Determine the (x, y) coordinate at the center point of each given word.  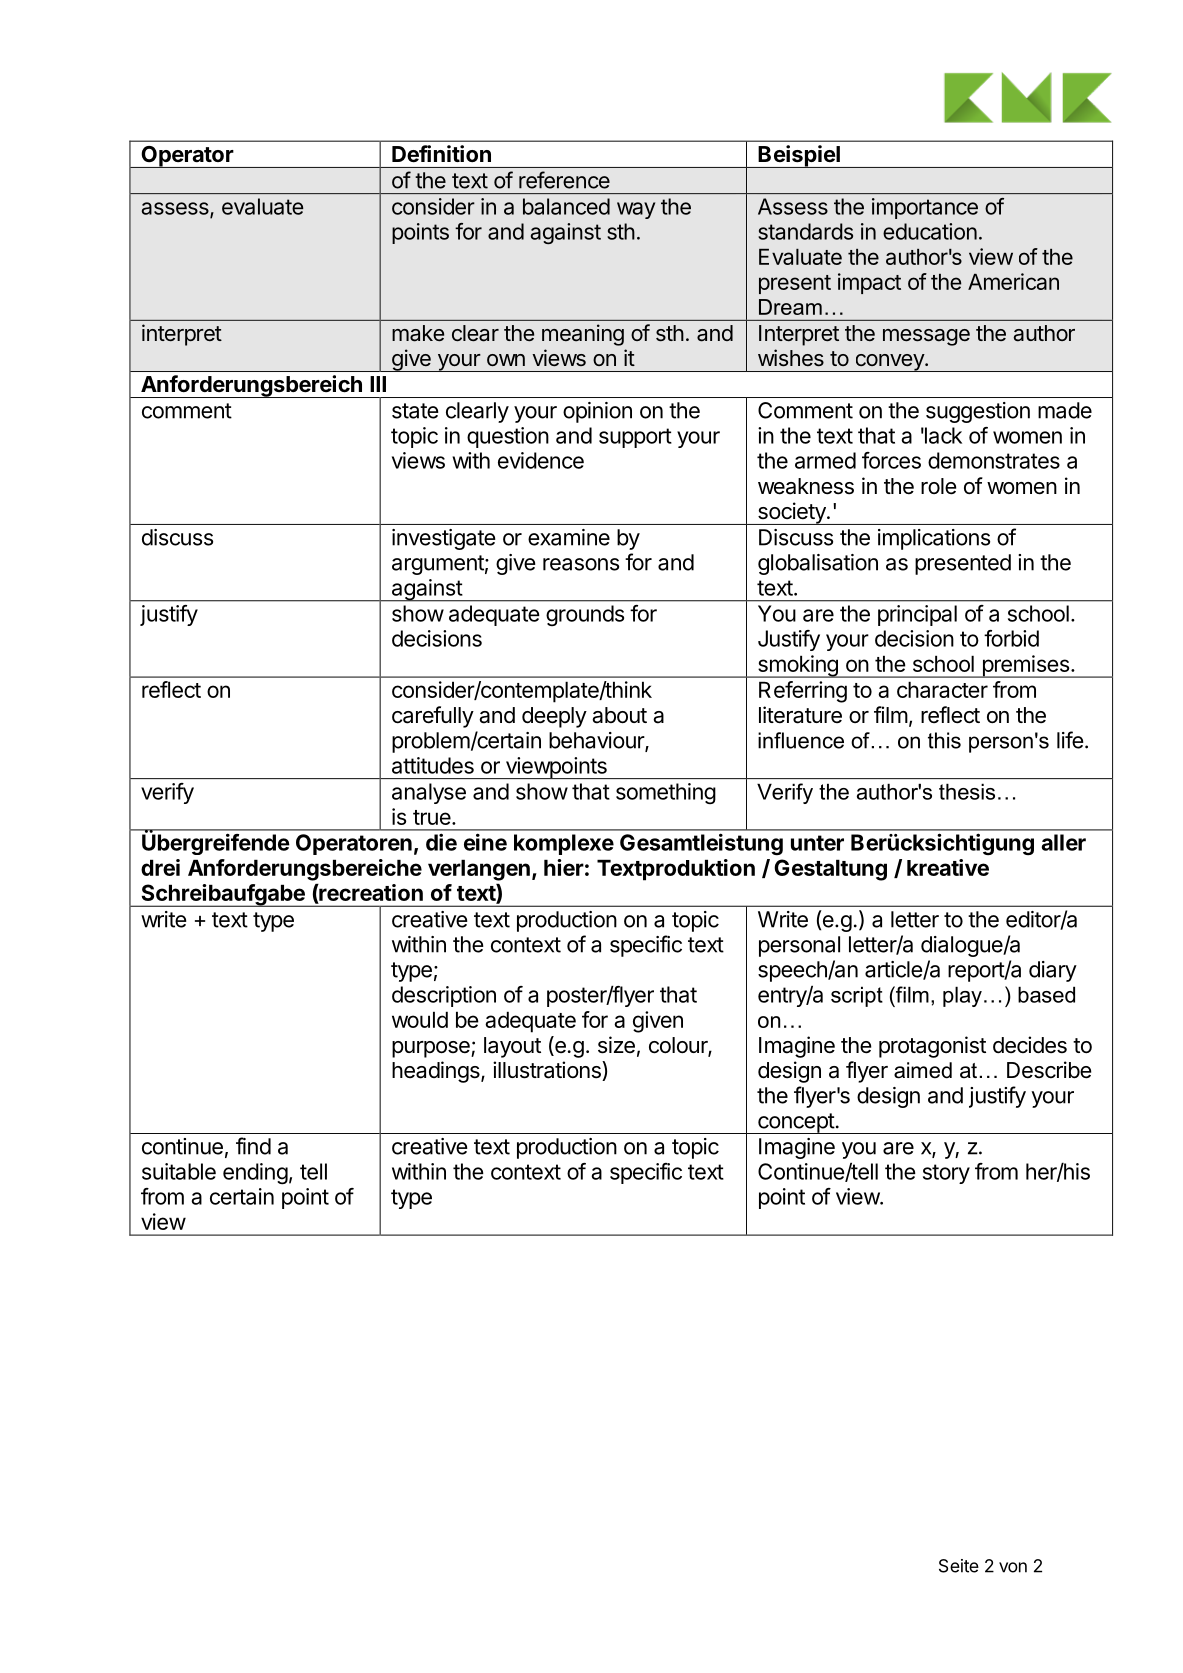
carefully (433, 717)
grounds (585, 615)
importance (925, 208)
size (616, 1045)
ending (255, 1174)
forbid (1011, 638)
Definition (441, 153)
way (636, 210)
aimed (923, 1070)
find (253, 1146)
